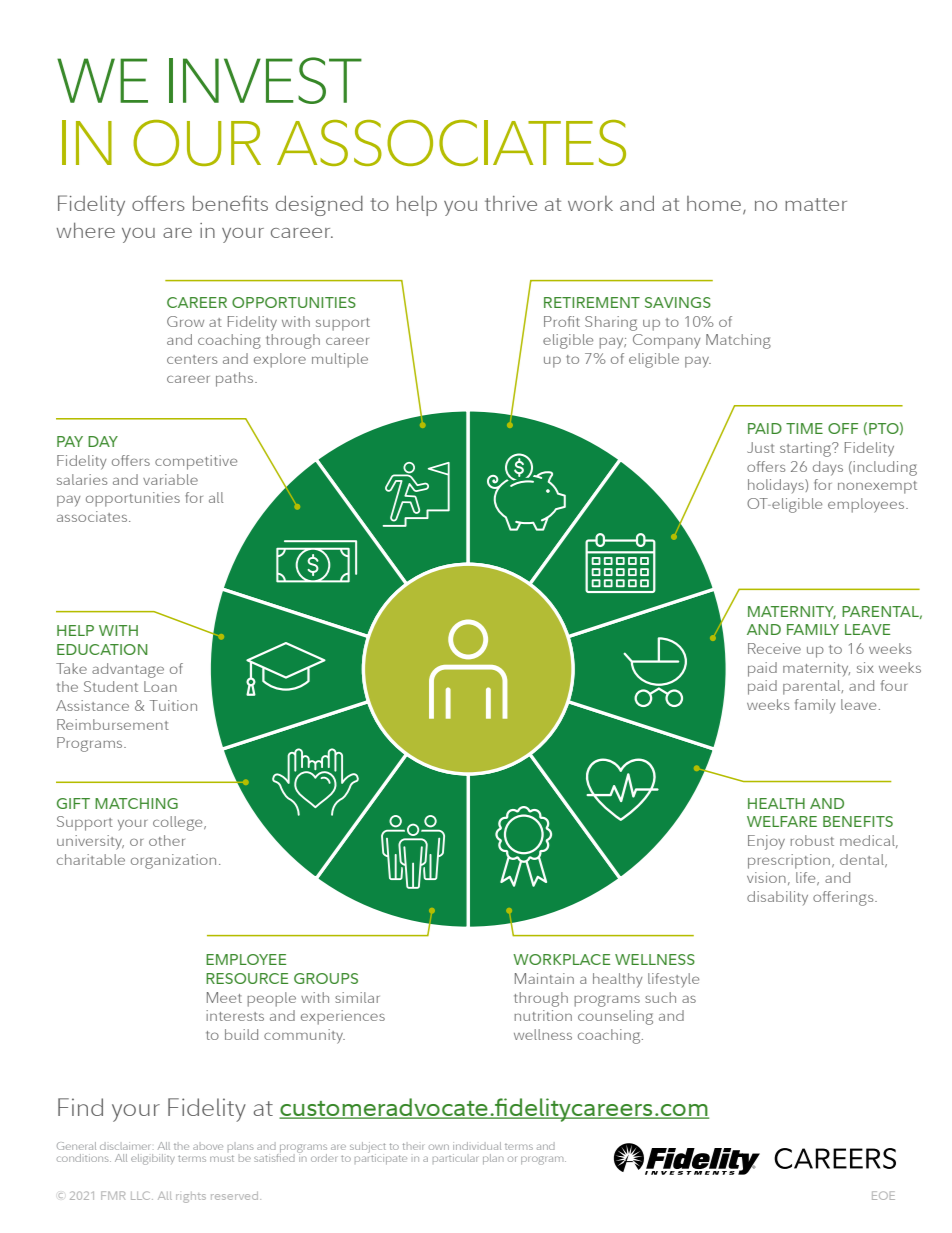  Describe the element at coordinates (807, 449) in the document. I see `starting` at that location.
